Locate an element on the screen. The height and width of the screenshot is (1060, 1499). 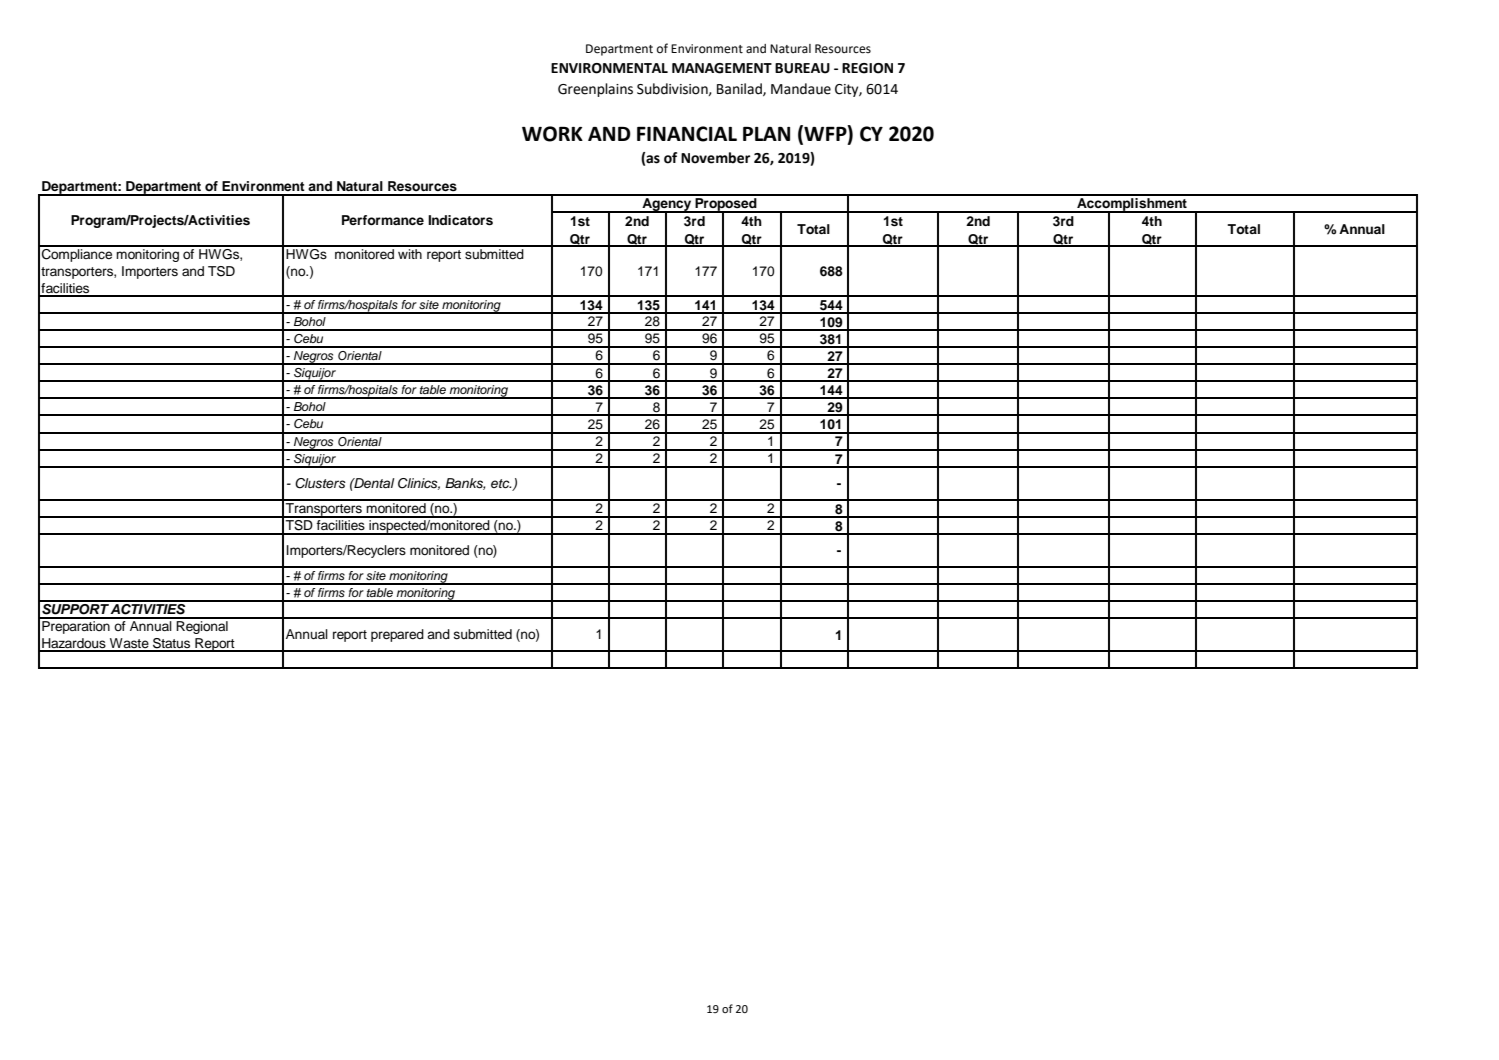
WORK is located at coordinates (552, 134).
